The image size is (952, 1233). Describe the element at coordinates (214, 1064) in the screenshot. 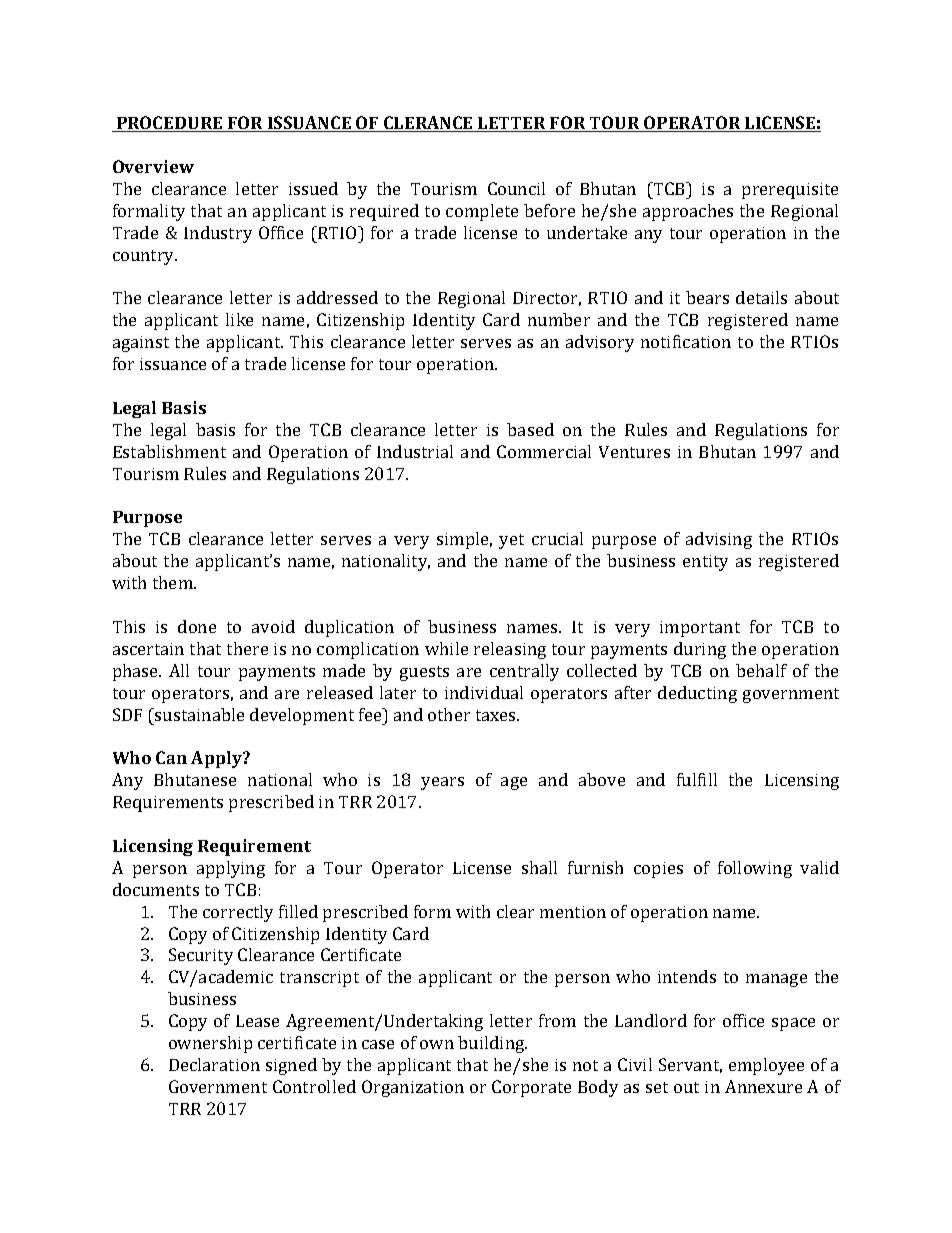

I see `Declaration` at that location.
